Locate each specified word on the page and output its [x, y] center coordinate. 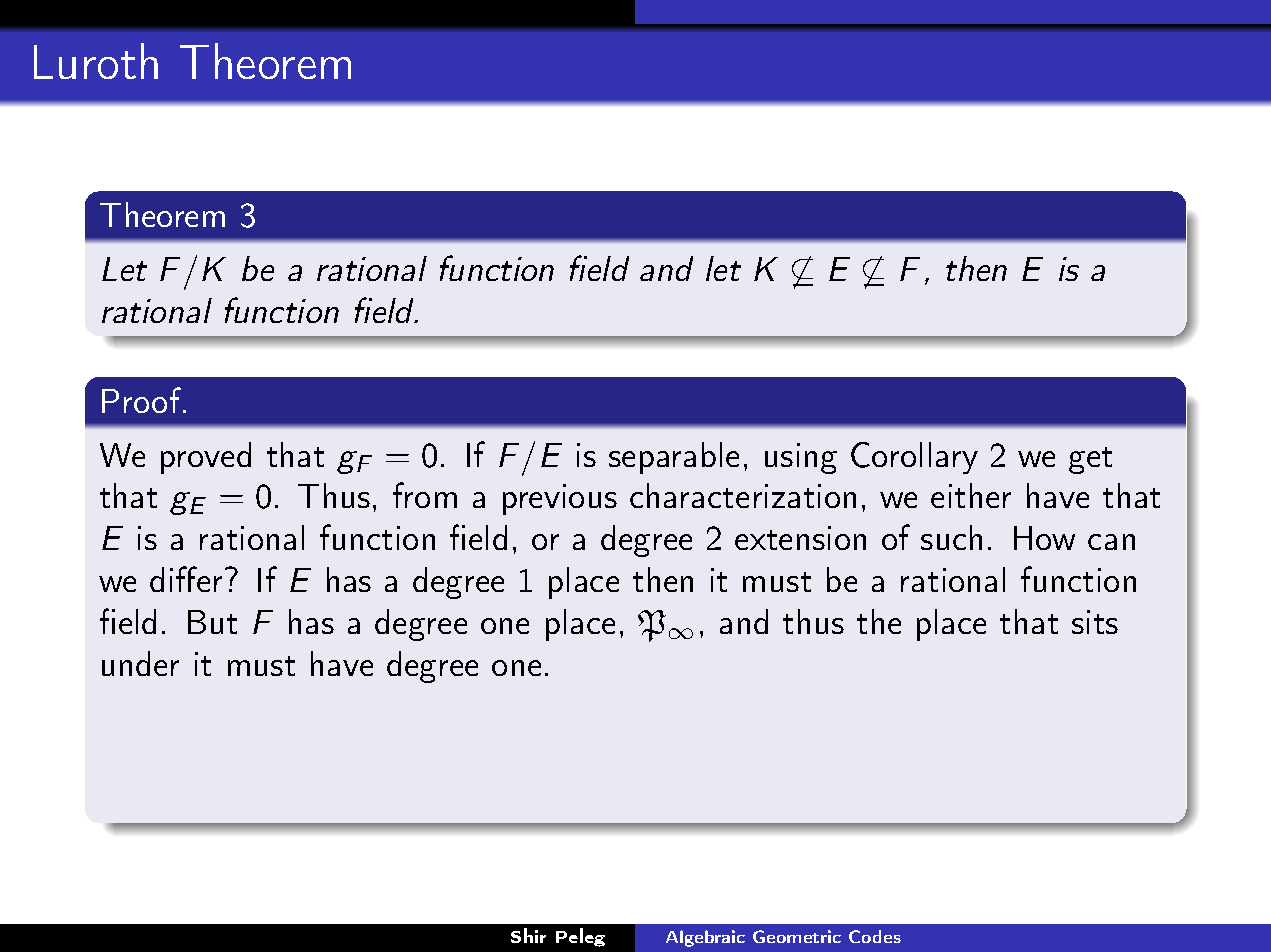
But [212, 622]
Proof [143, 400]
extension [800, 538]
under [140, 663]
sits [1095, 622]
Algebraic [705, 938]
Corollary [914, 458]
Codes [875, 936]
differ [186, 579]
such [951, 537]
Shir [528, 935]
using [801, 458]
